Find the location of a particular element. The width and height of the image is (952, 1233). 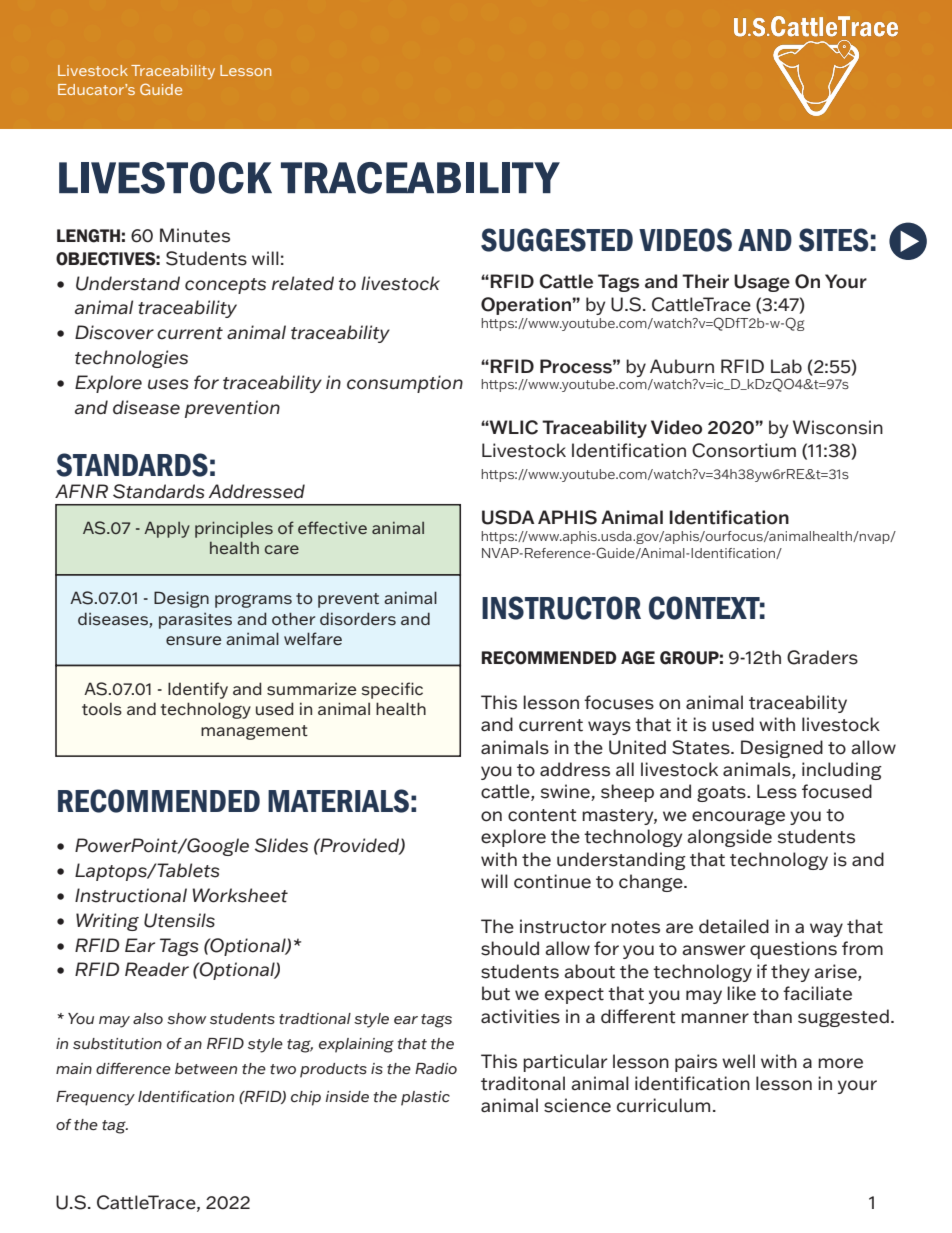

well is located at coordinates (738, 1061).
